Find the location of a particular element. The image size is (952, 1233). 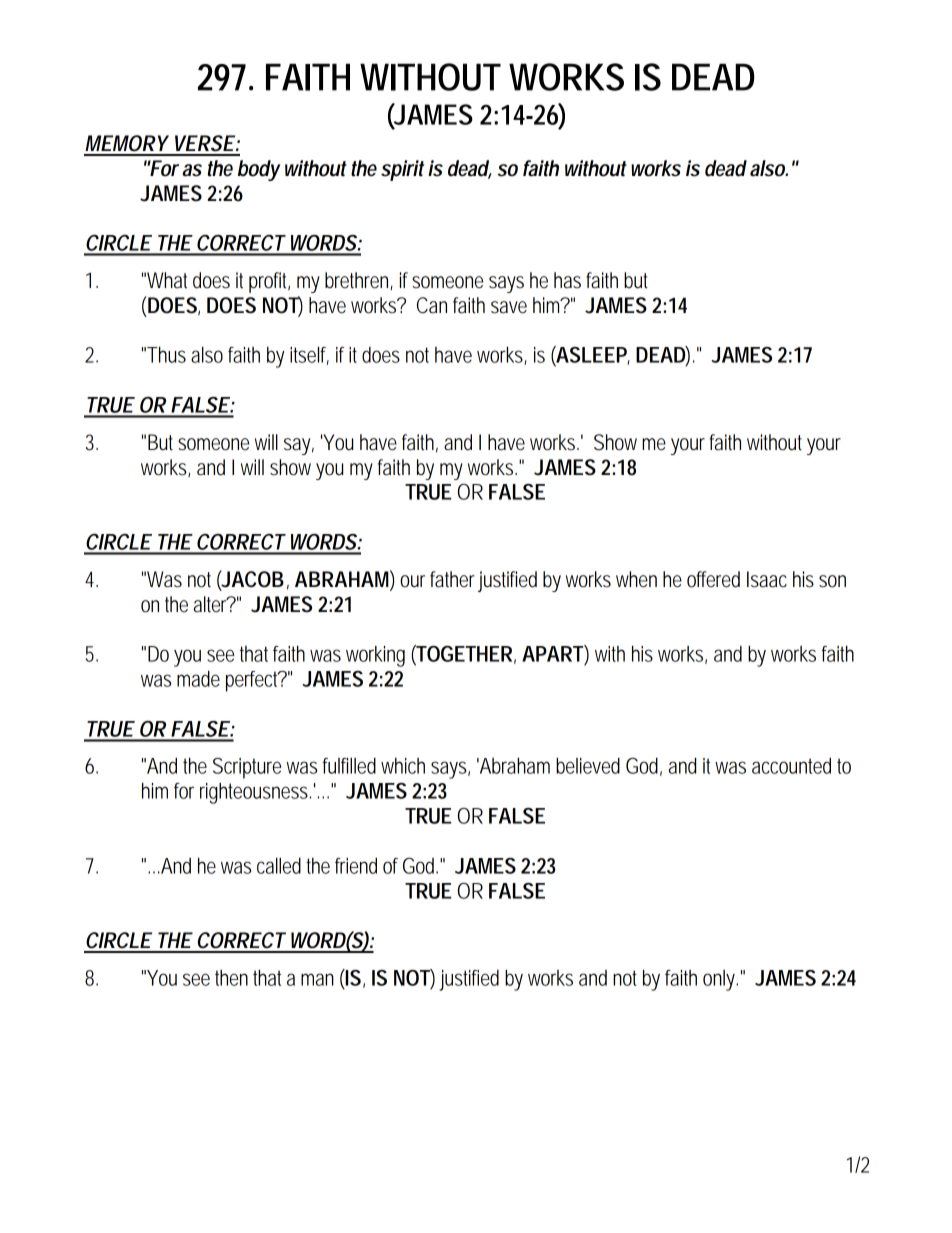

believed is located at coordinates (588, 766).
